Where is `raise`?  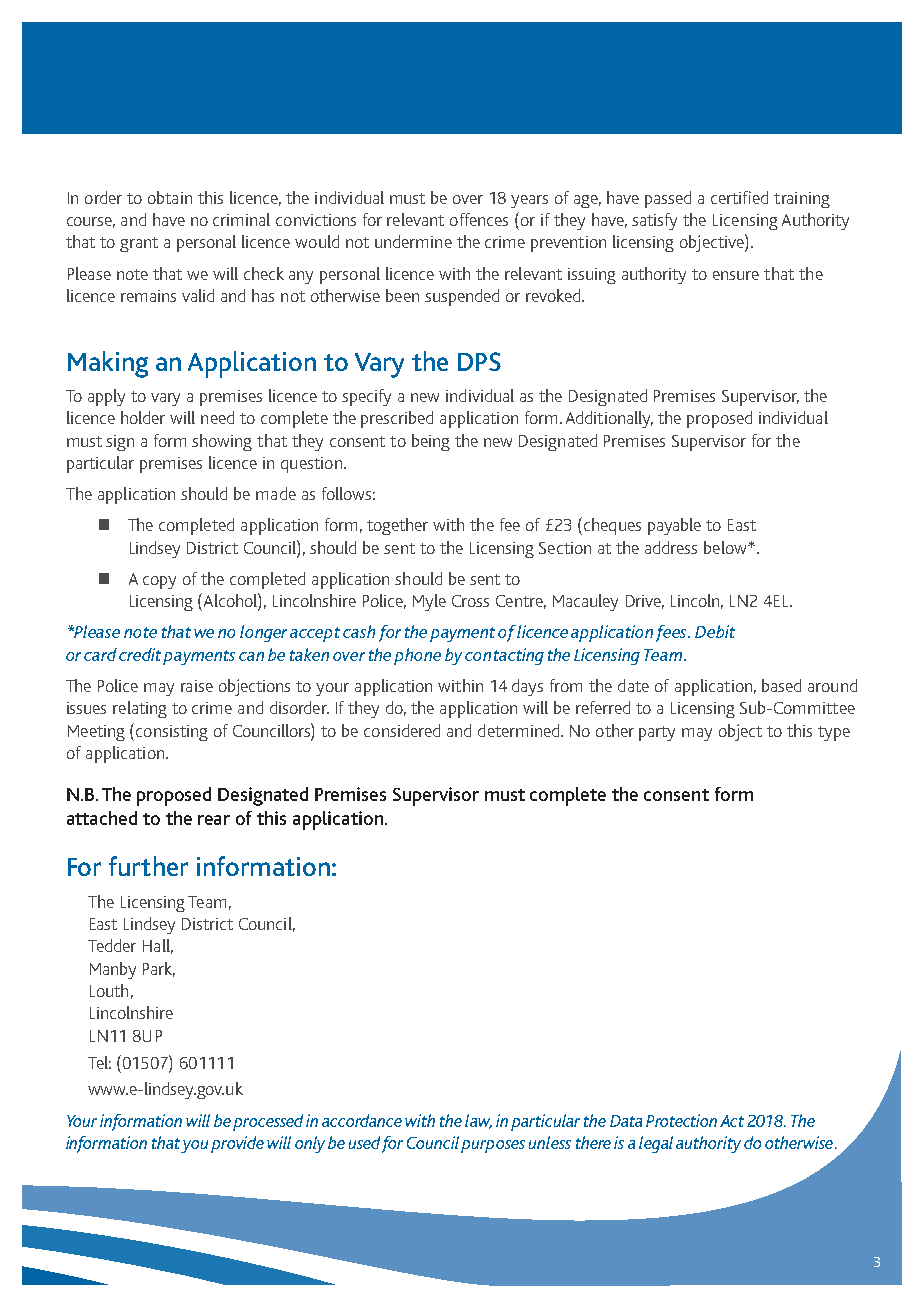 raise is located at coordinates (197, 686).
